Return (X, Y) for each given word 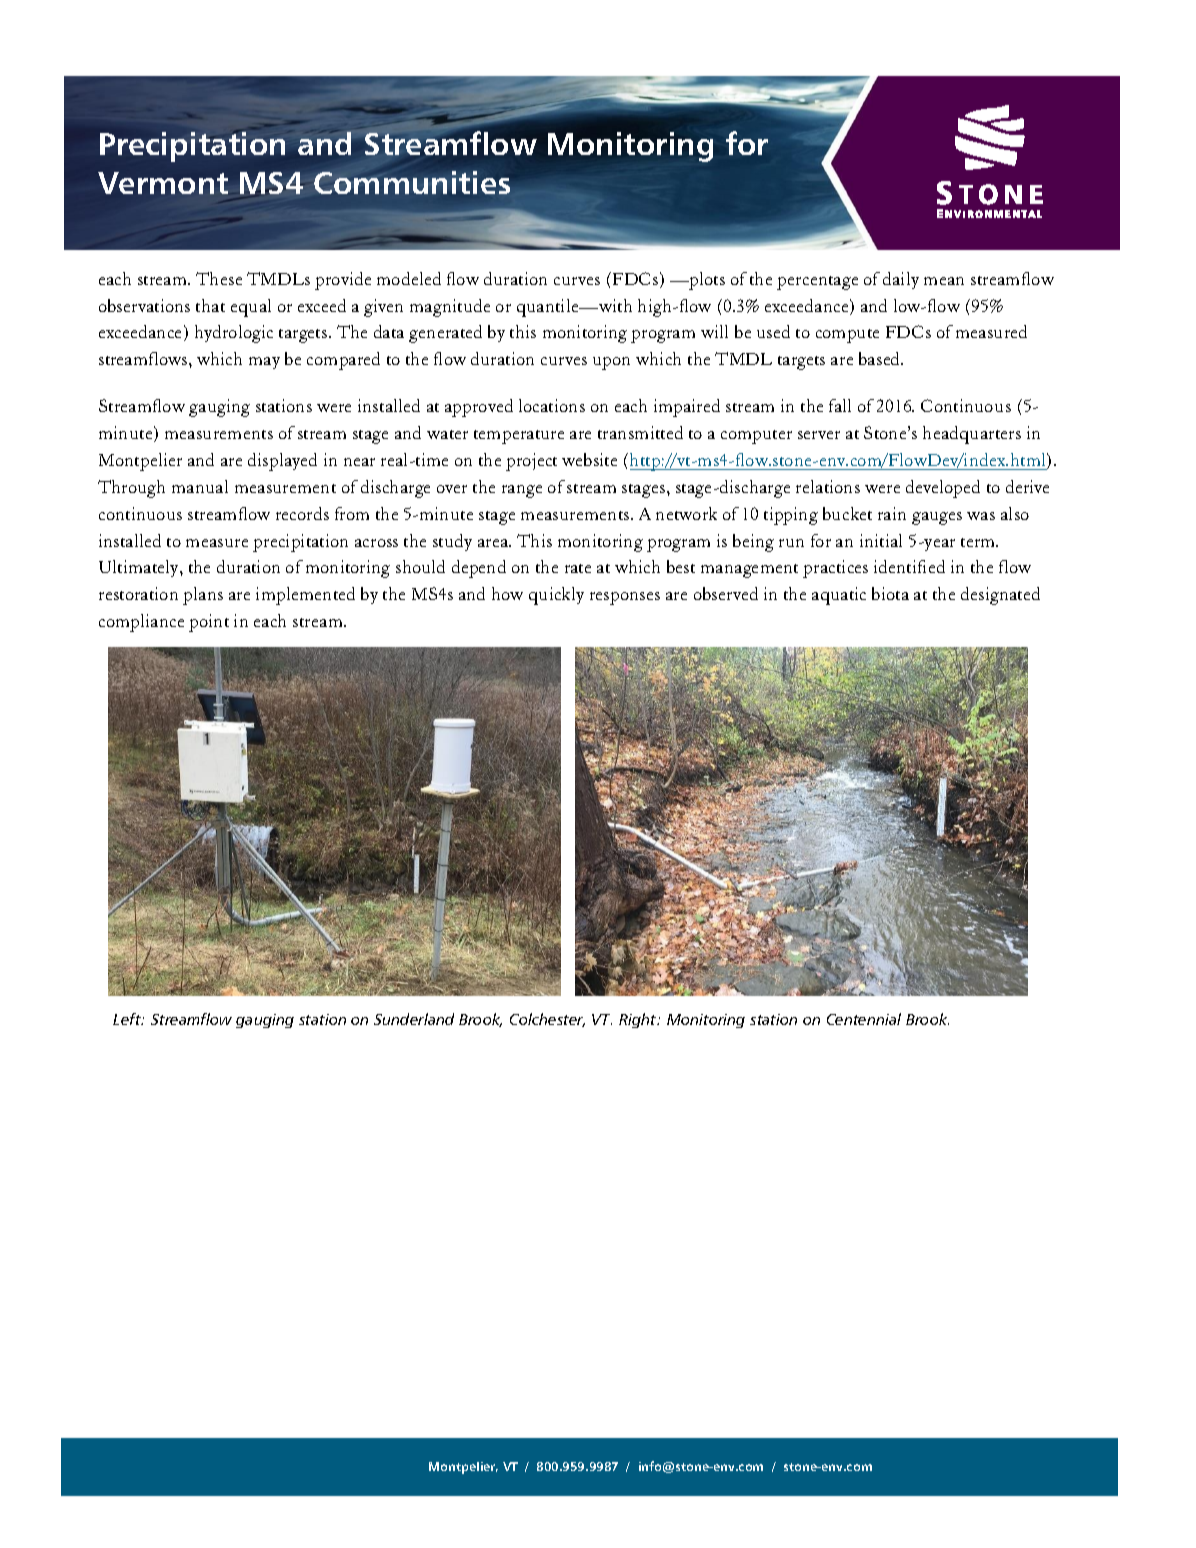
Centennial (864, 1019)
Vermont (163, 183)
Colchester (547, 1020)
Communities (412, 182)
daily (901, 280)
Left (128, 1019)
